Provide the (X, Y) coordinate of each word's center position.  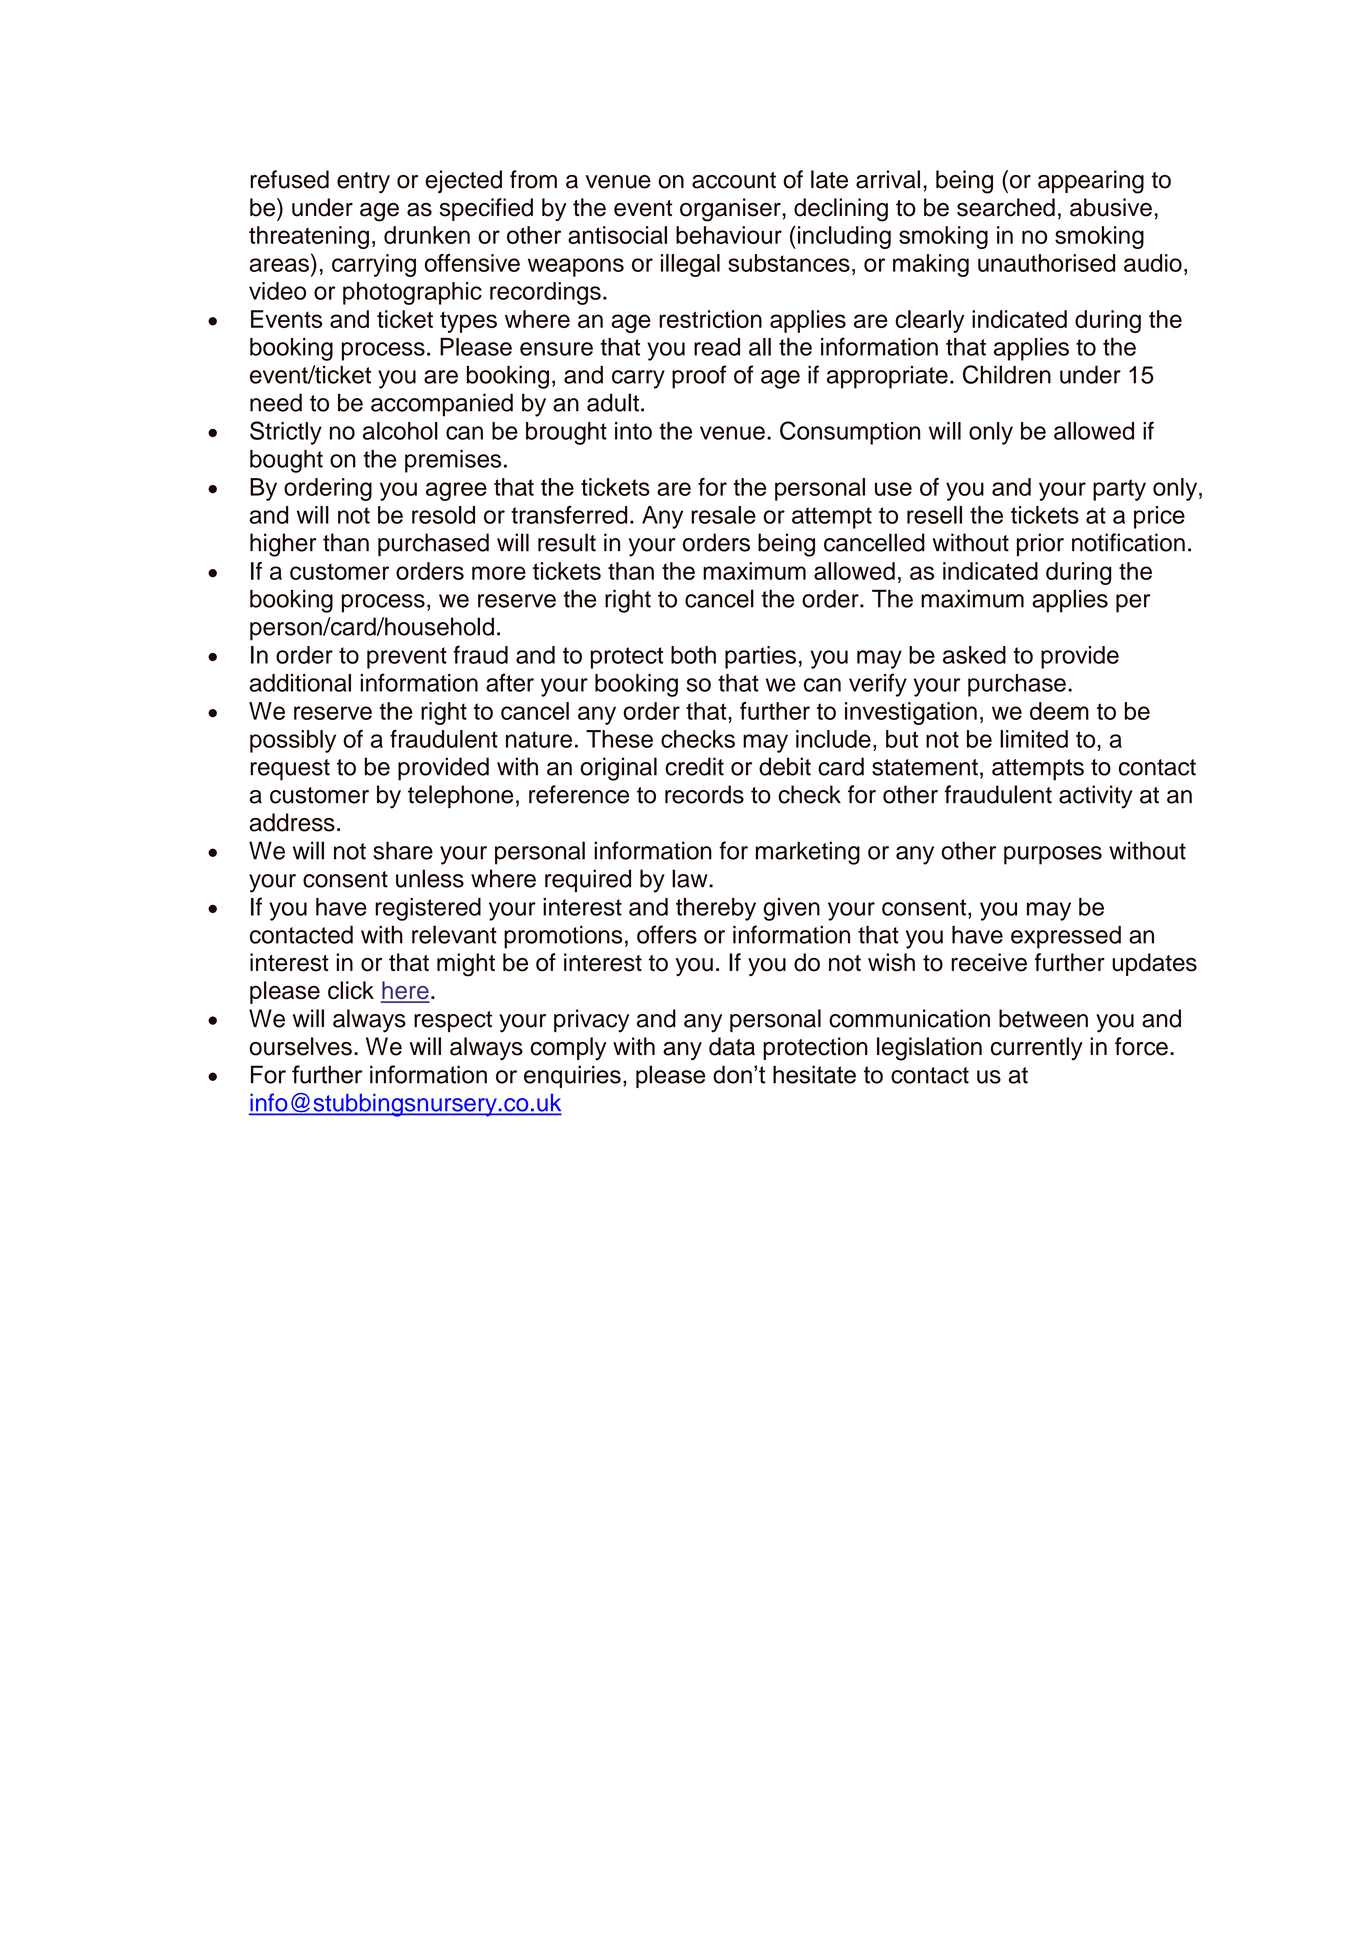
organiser (730, 210)
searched (1006, 207)
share (403, 850)
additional (300, 683)
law (691, 878)
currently (1037, 1048)
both (693, 655)
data (732, 1046)
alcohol (400, 431)
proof (699, 377)
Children (1007, 374)
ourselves (300, 1046)
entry (363, 183)
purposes (1053, 855)
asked (974, 655)
